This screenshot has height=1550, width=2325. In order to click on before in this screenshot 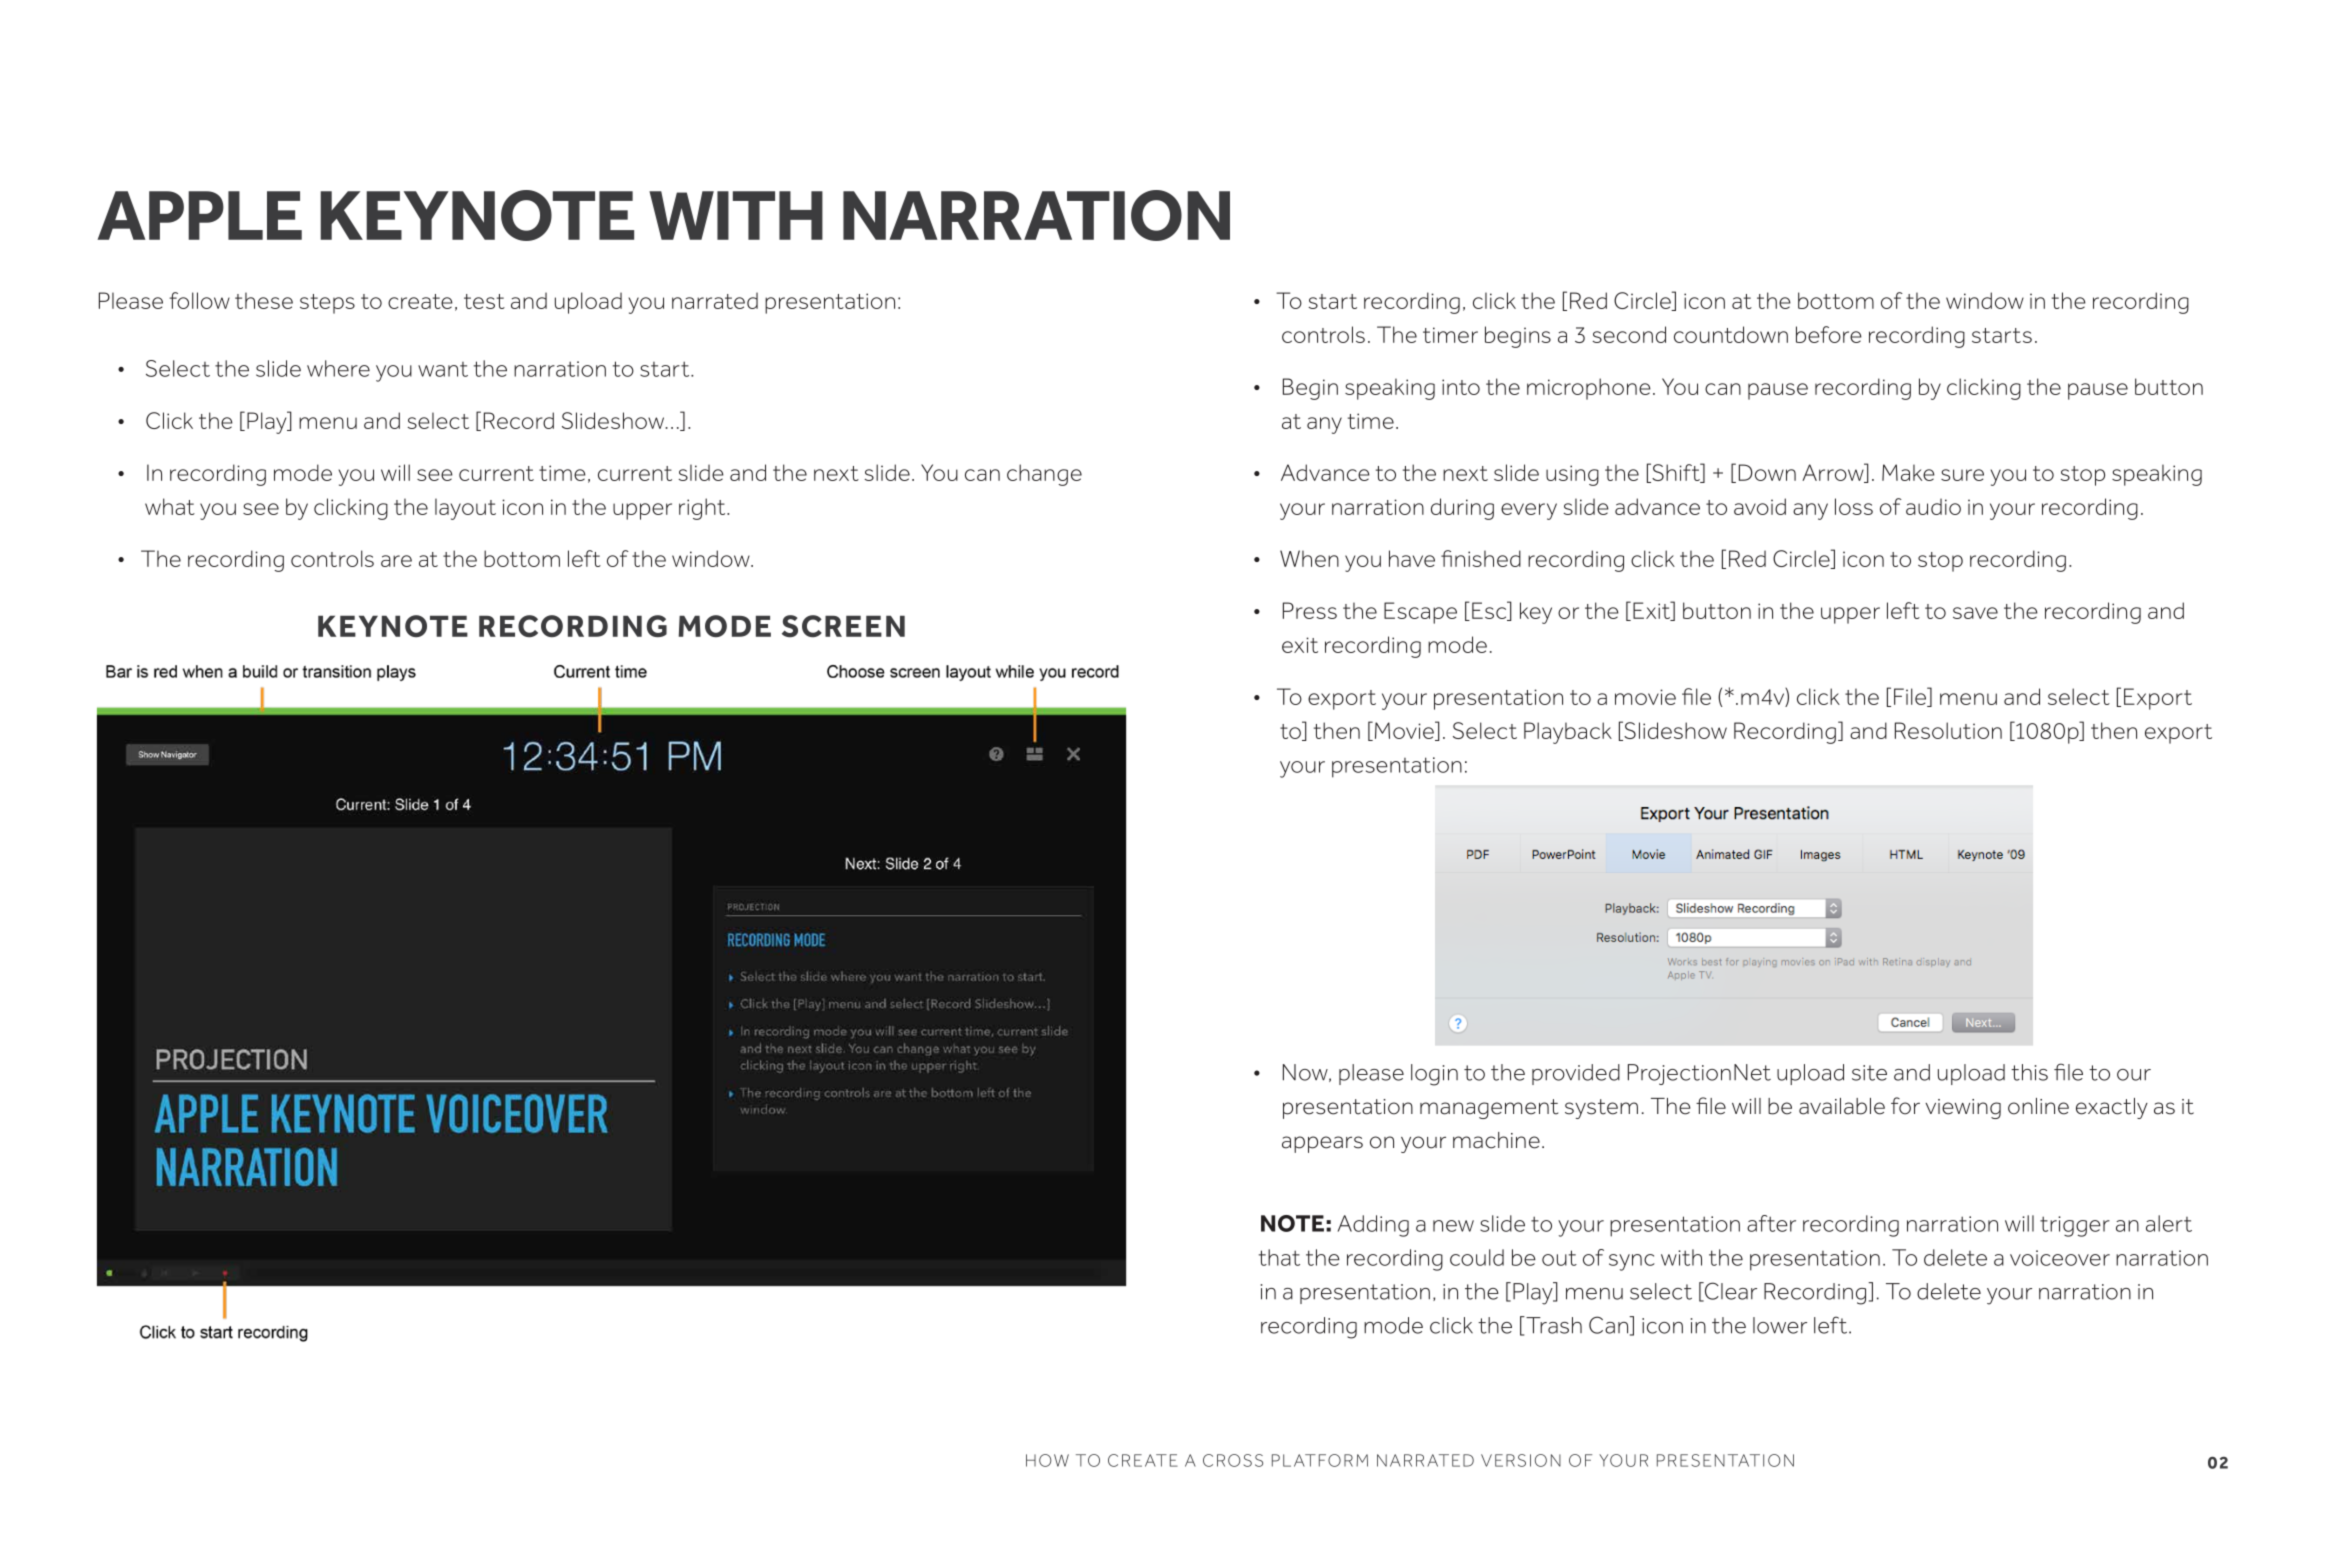, I will do `click(1829, 334)`.
